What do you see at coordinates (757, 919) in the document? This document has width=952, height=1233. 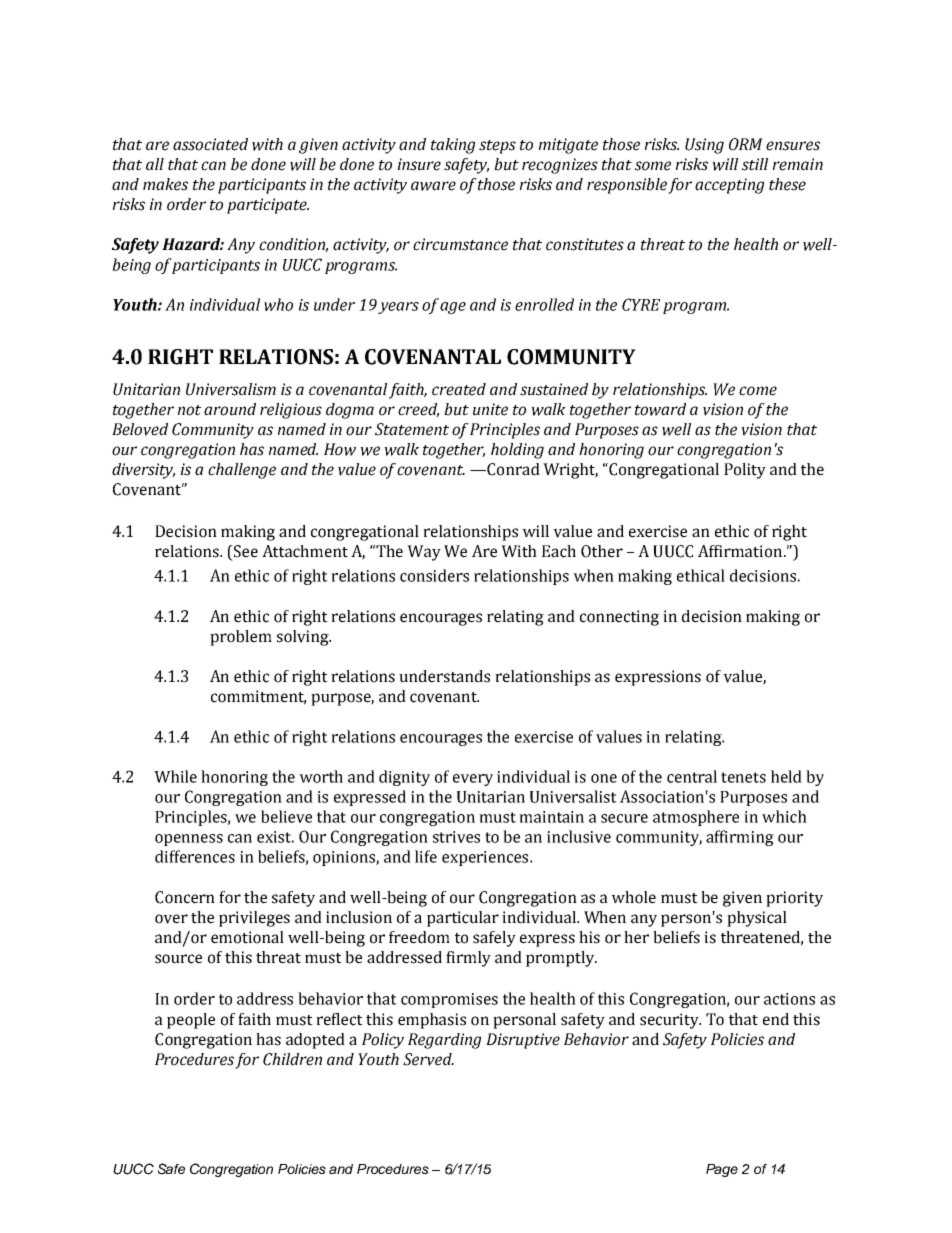 I see `physical` at bounding box center [757, 919].
